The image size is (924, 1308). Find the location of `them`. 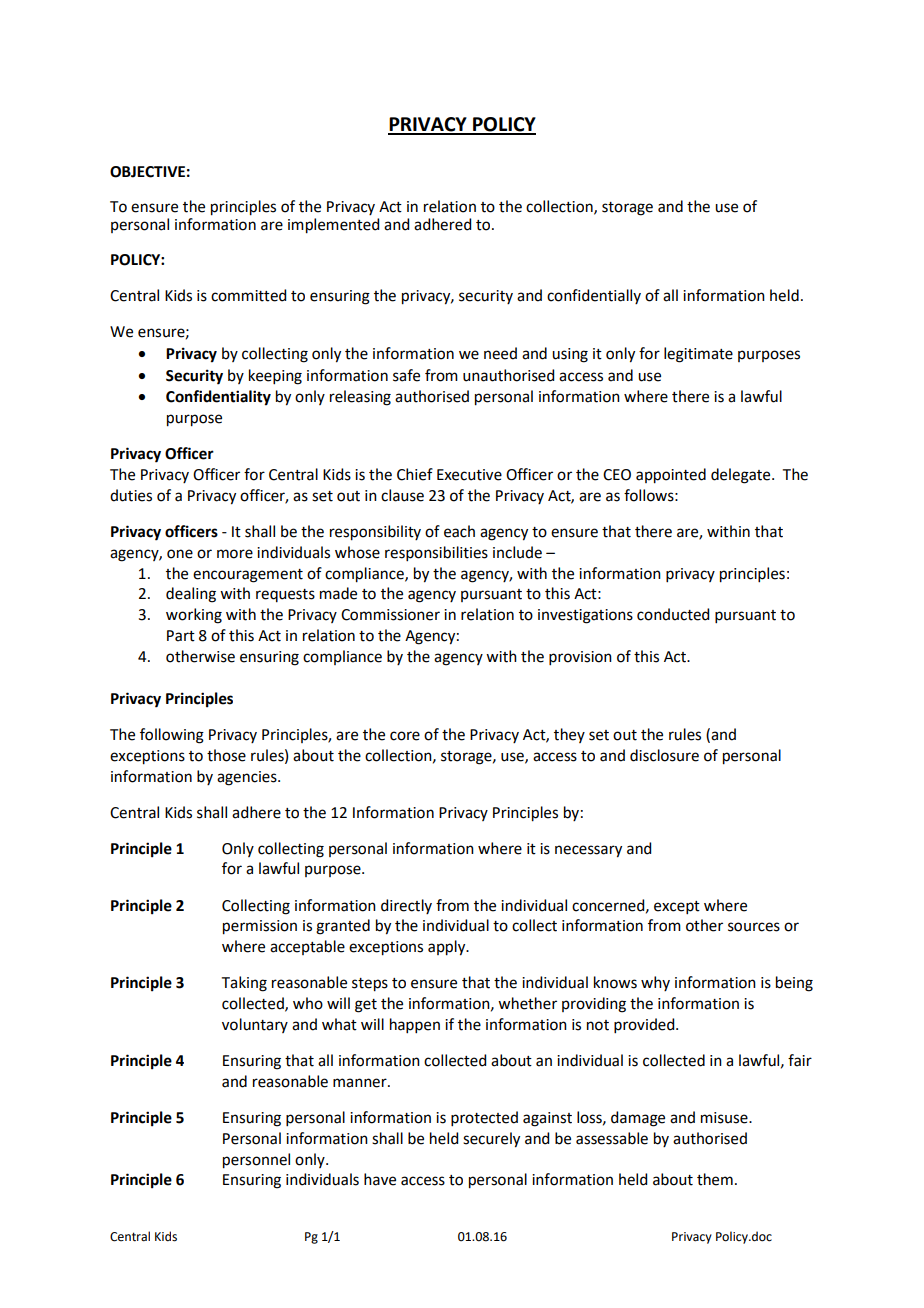

them is located at coordinates (715, 1179).
